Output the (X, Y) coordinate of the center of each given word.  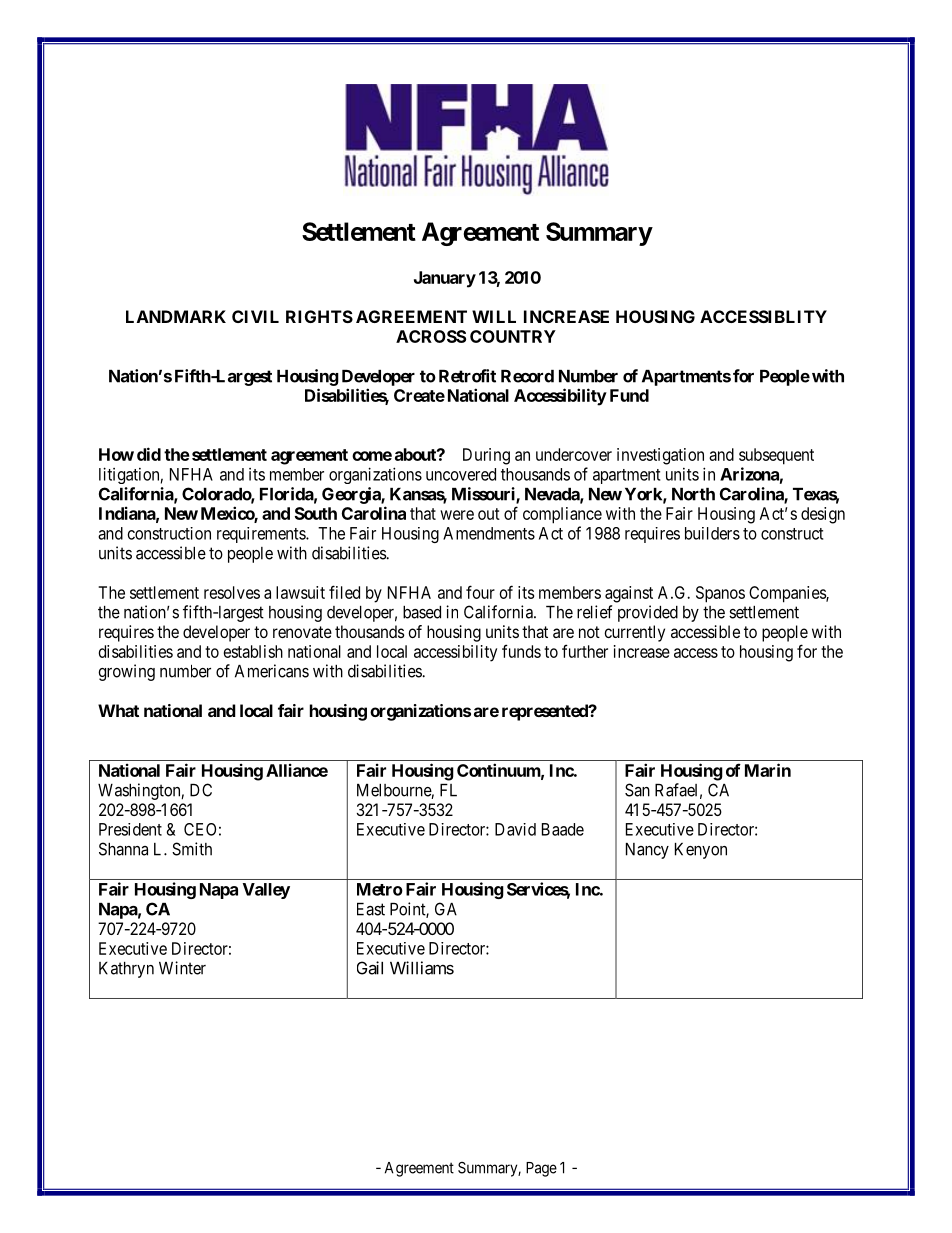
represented (546, 712)
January (445, 279)
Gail (370, 968)
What (118, 710)
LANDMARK (176, 316)
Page (541, 1169)
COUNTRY (513, 336)
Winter (182, 968)
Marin (768, 770)
